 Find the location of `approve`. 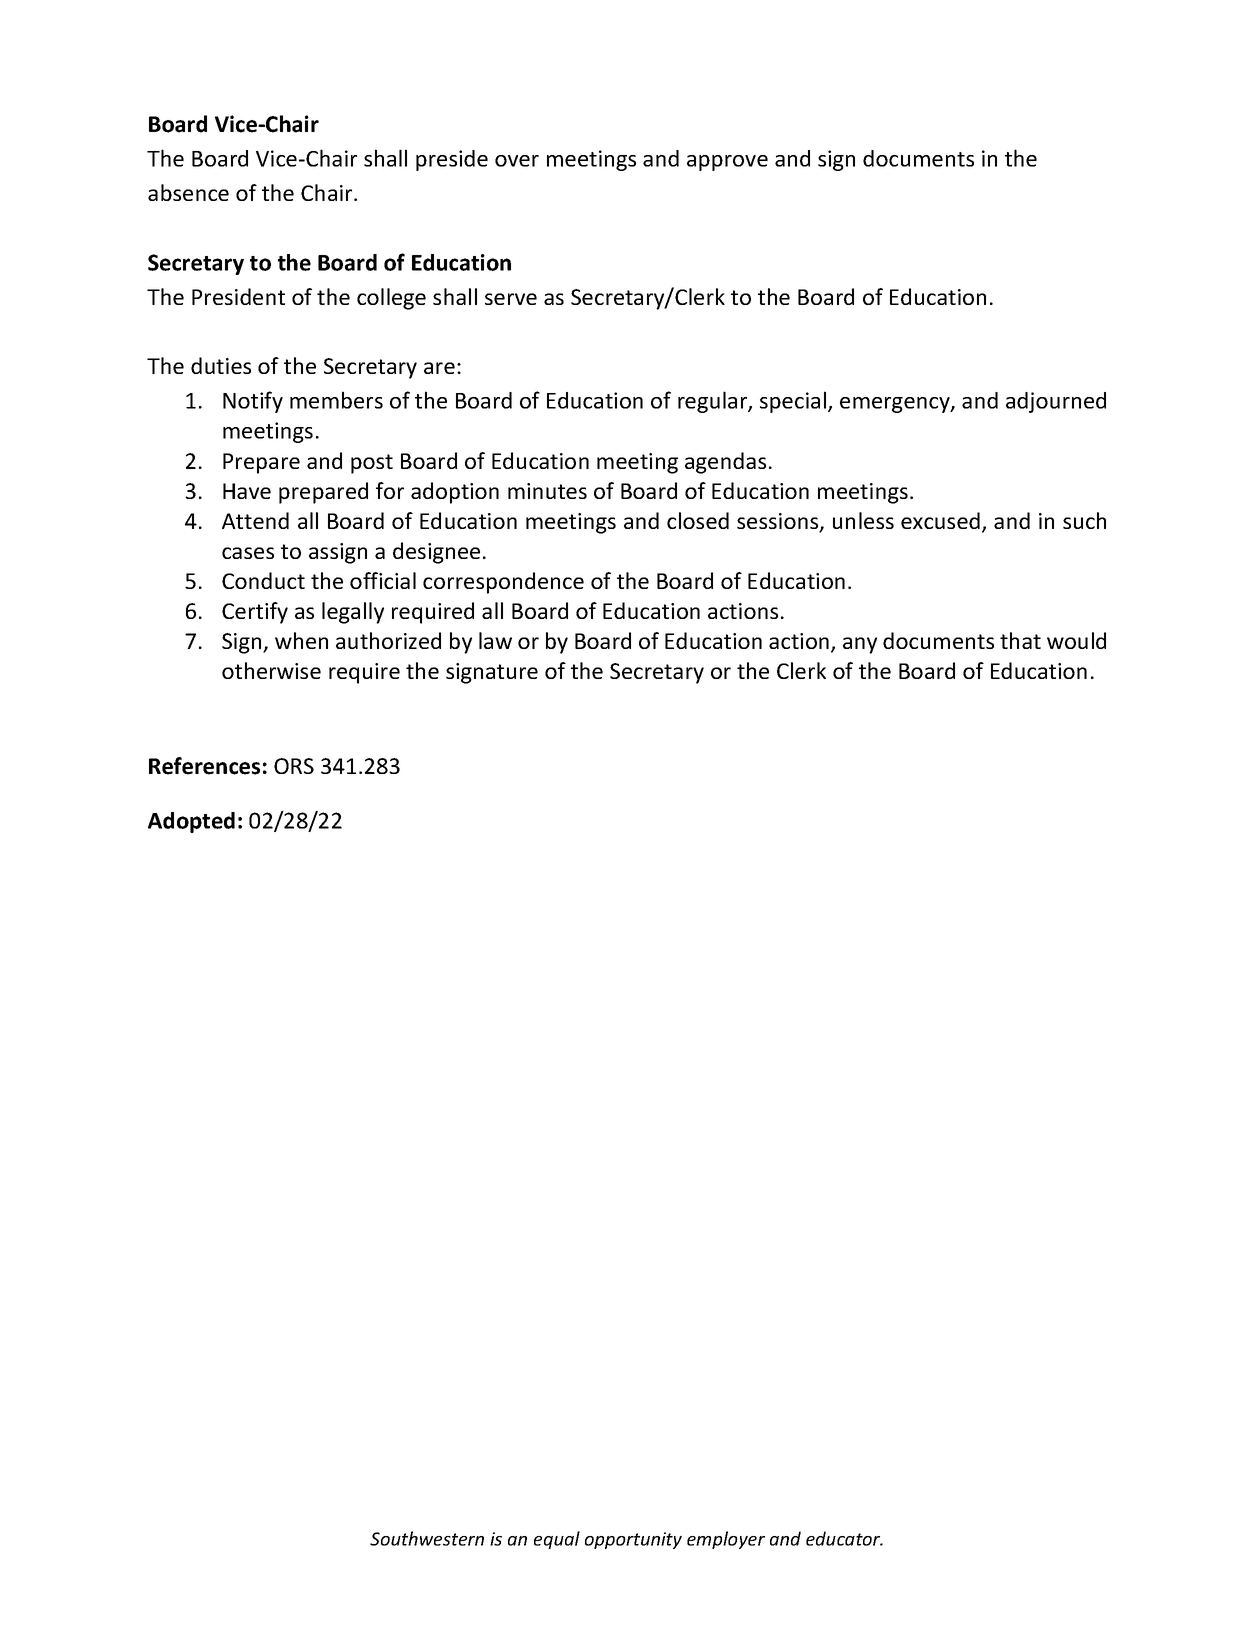

approve is located at coordinates (727, 163).
